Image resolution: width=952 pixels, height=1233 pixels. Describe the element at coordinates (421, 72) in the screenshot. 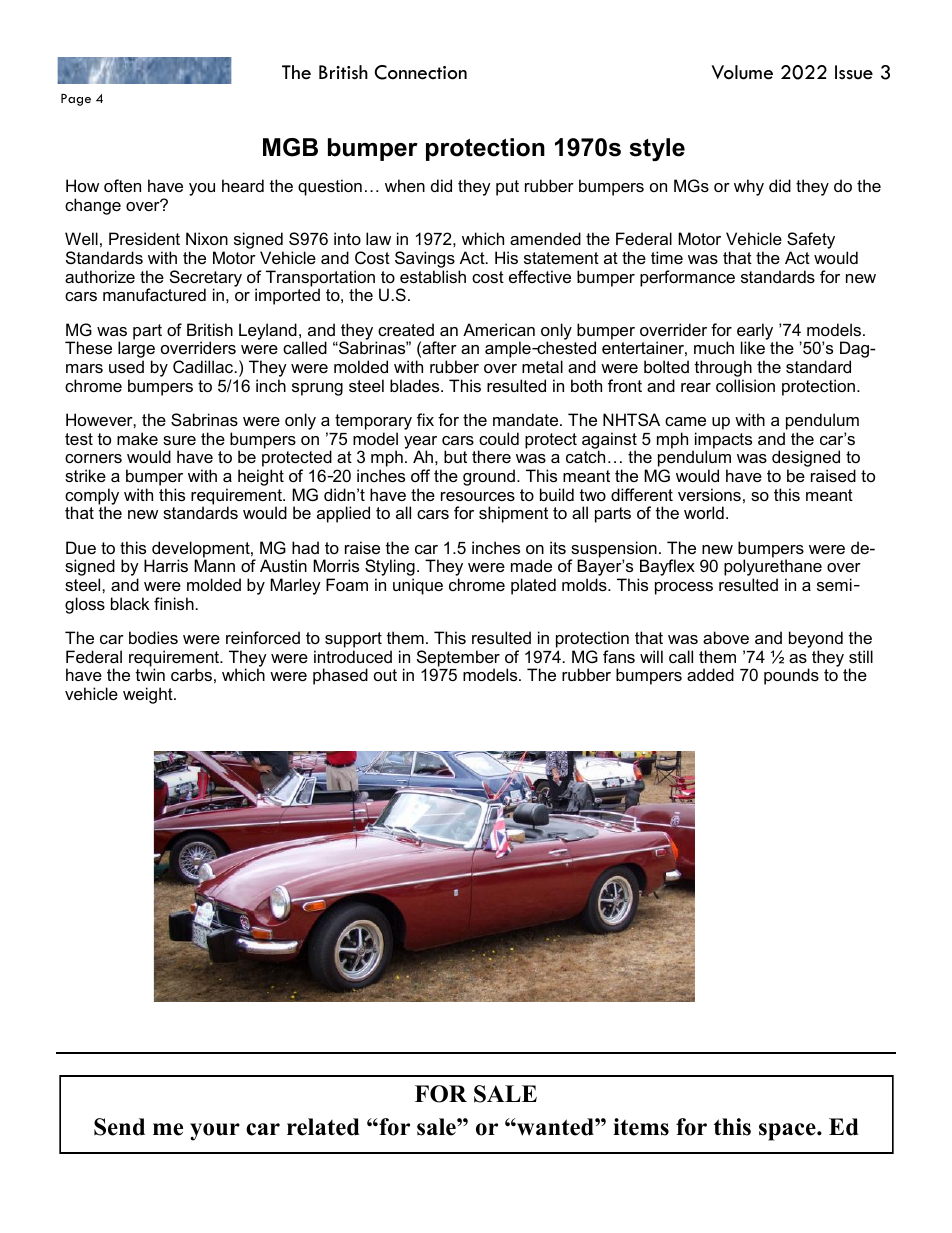

I see `Connection` at that location.
